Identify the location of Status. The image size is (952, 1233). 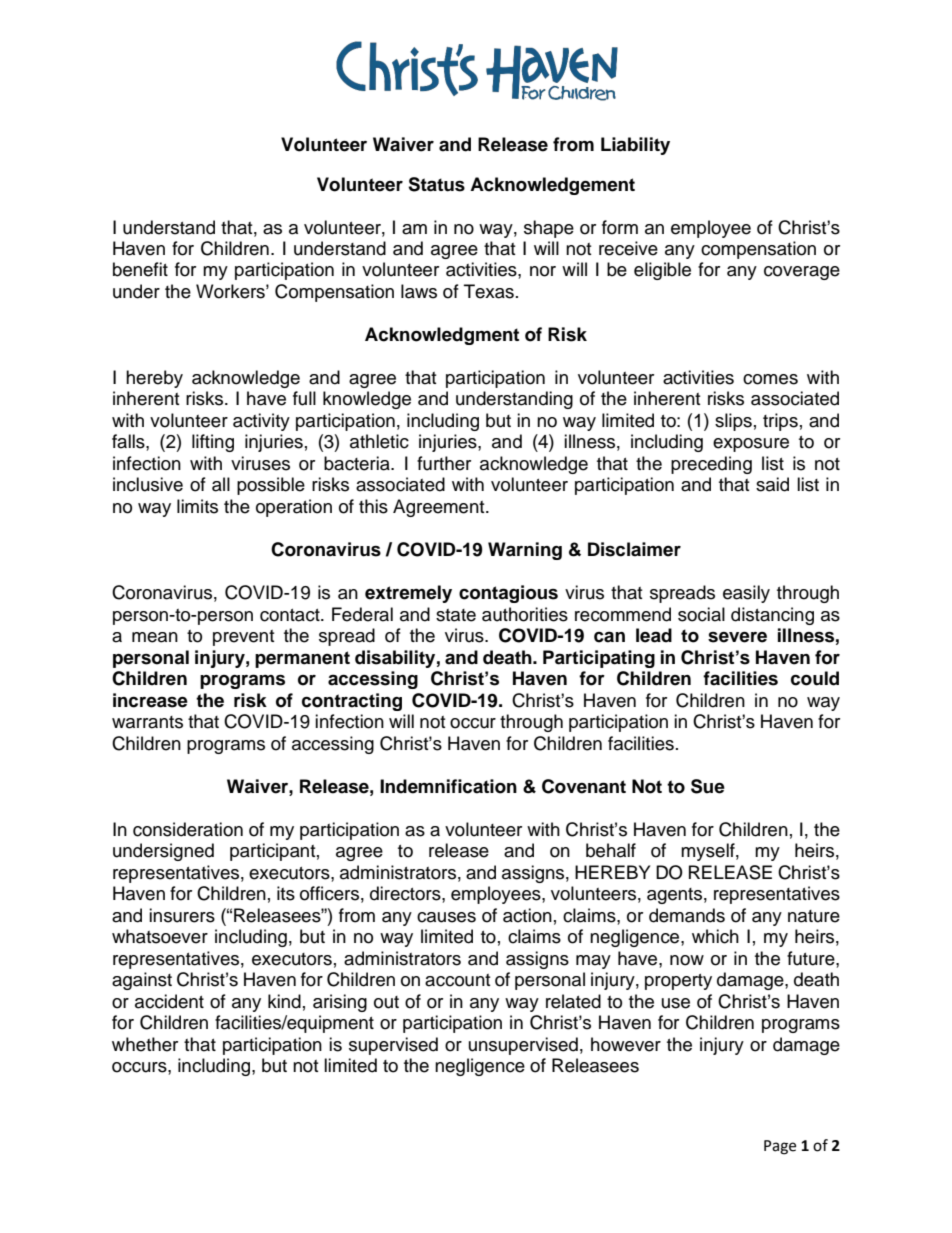
(436, 184).
